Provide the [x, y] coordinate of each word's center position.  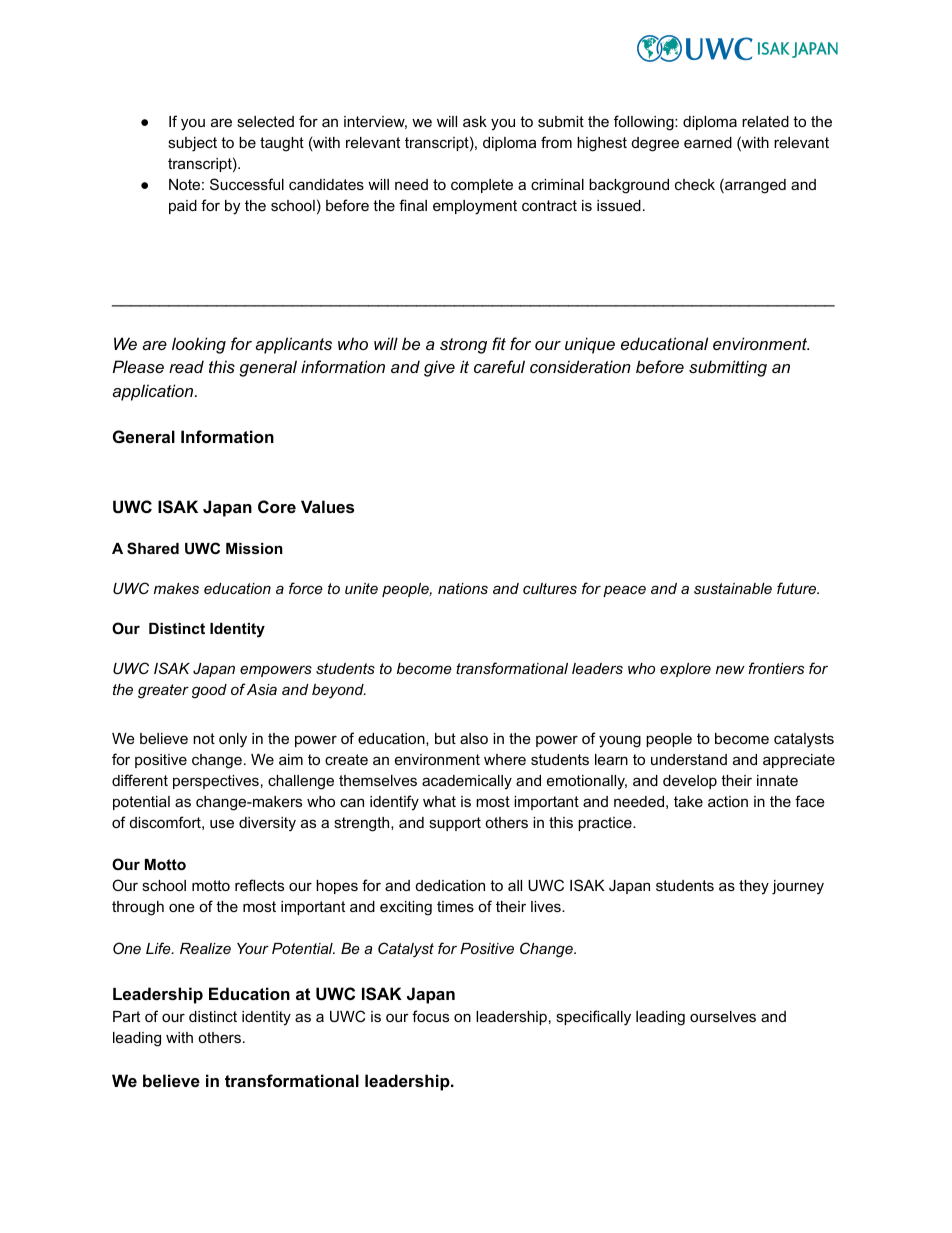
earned [708, 142]
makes [176, 588]
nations [463, 588]
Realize [205, 948]
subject [192, 144]
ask [475, 121]
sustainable [733, 588]
